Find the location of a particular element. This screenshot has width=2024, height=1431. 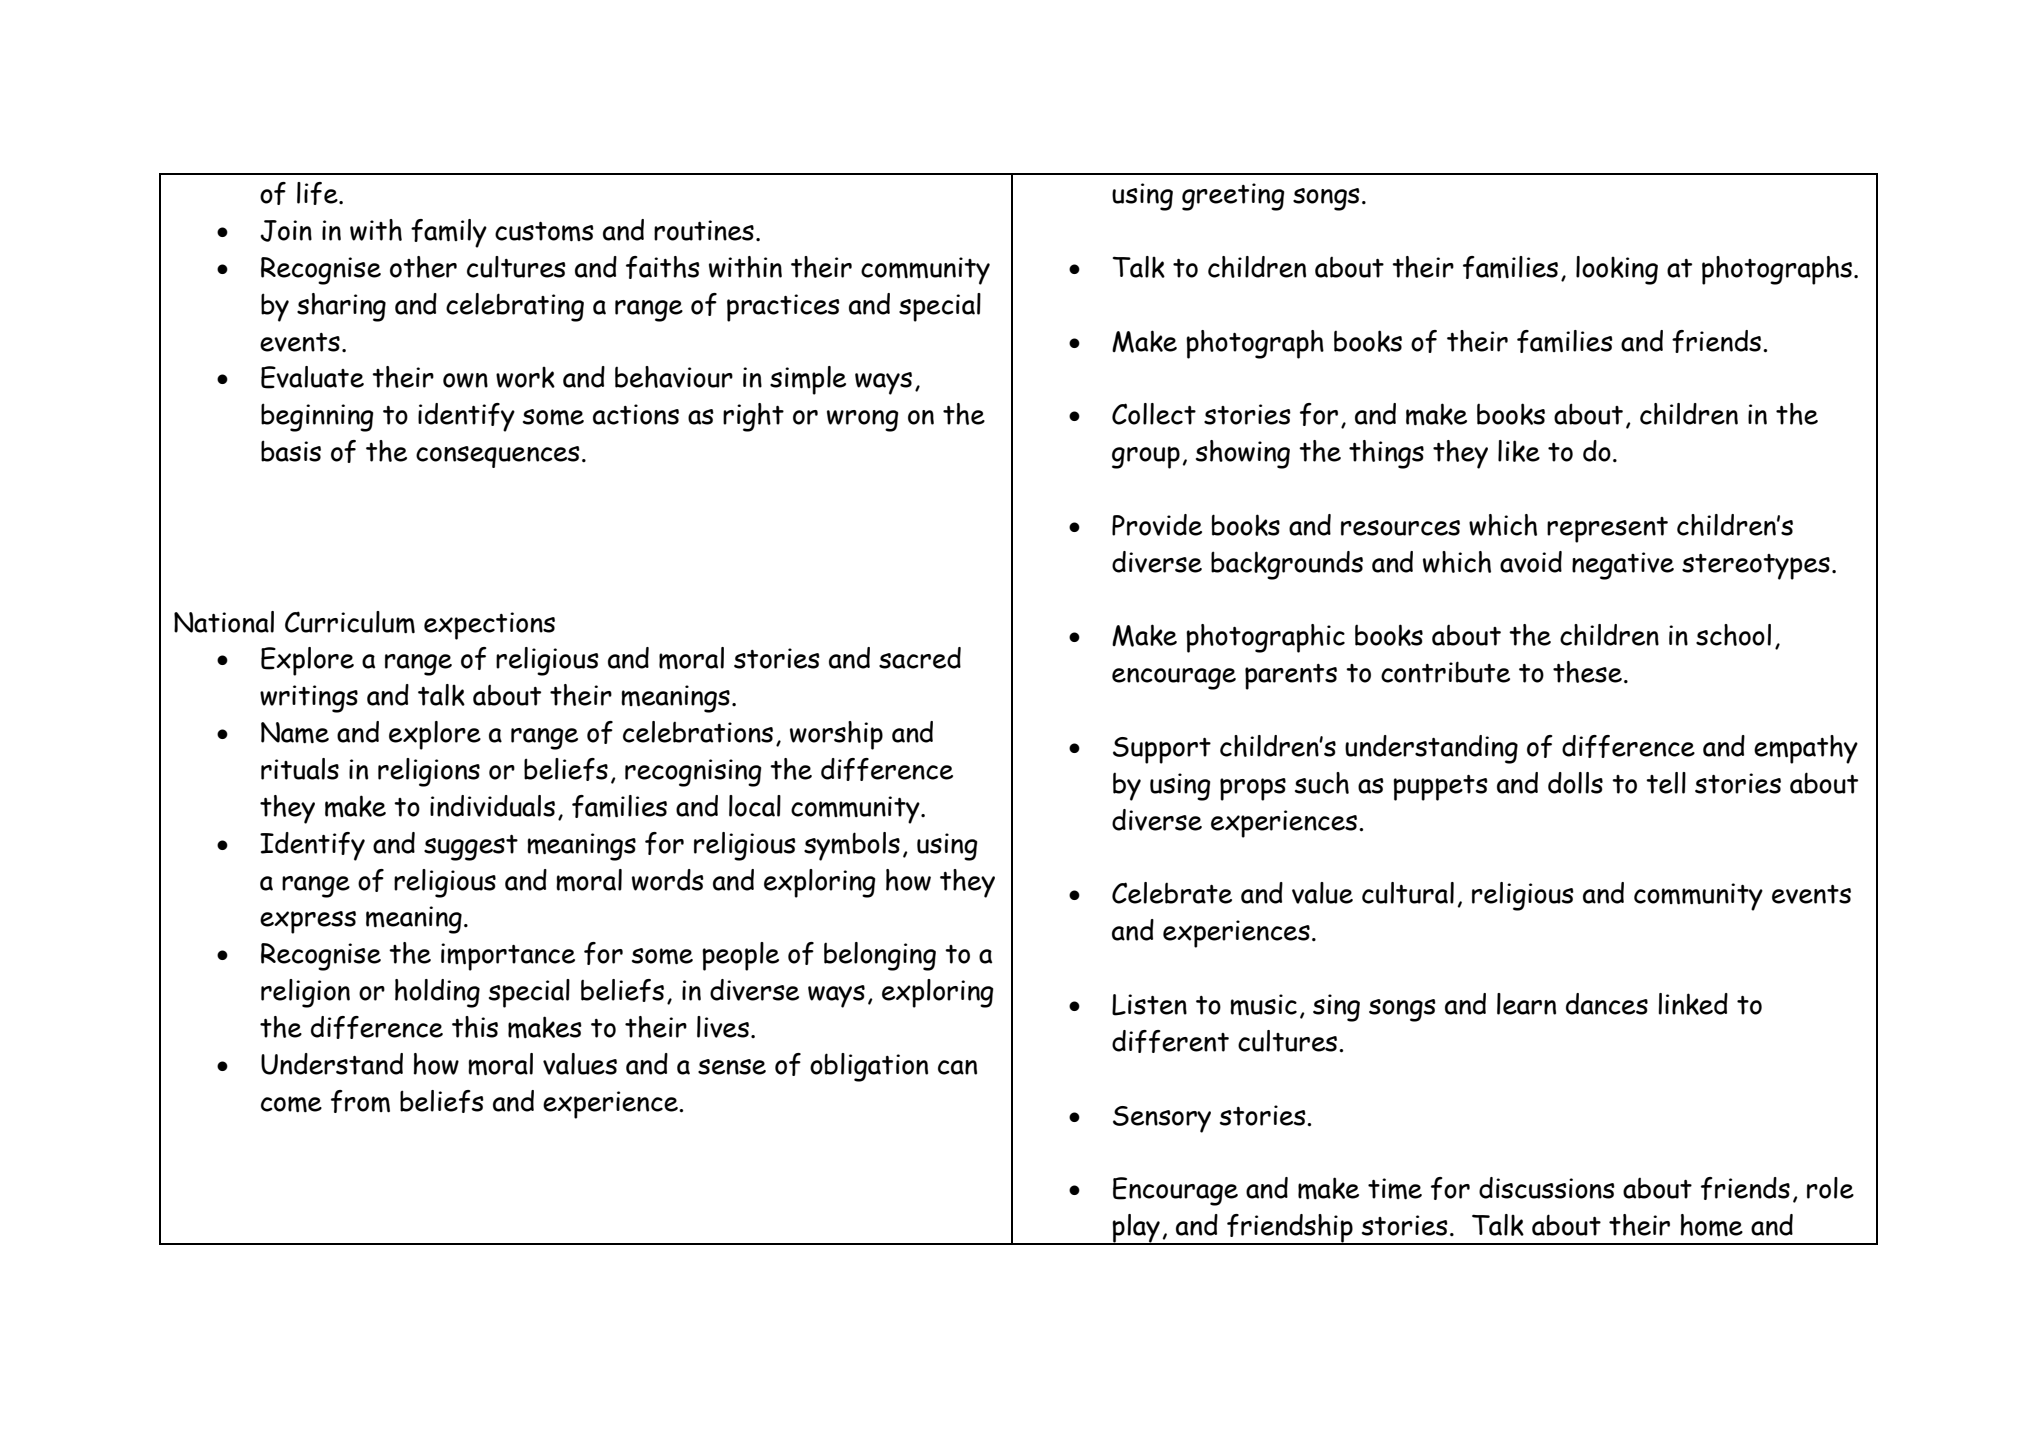

individuals is located at coordinates (492, 806).
